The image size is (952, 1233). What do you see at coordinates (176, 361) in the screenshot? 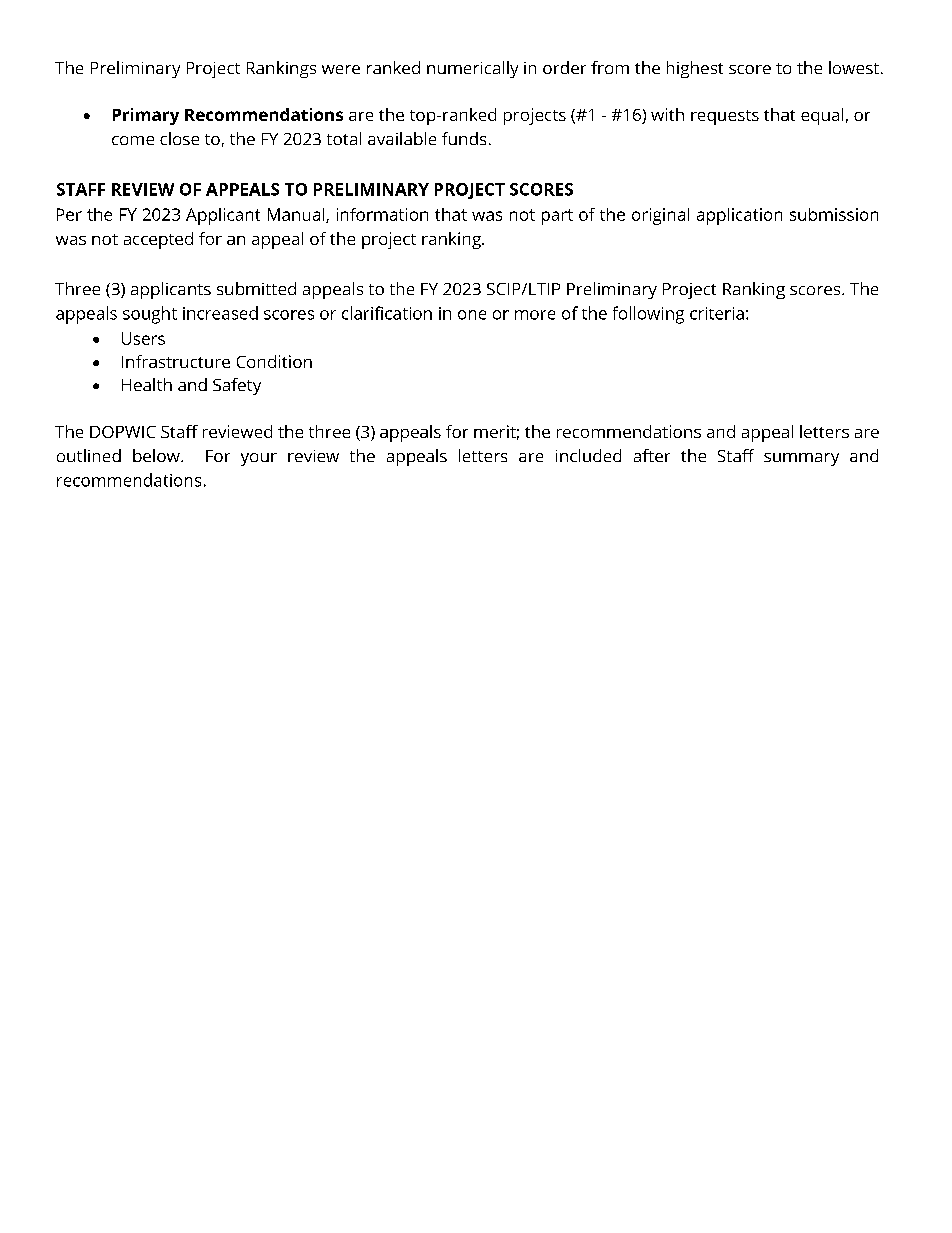
I see `Infrastructure` at bounding box center [176, 361].
